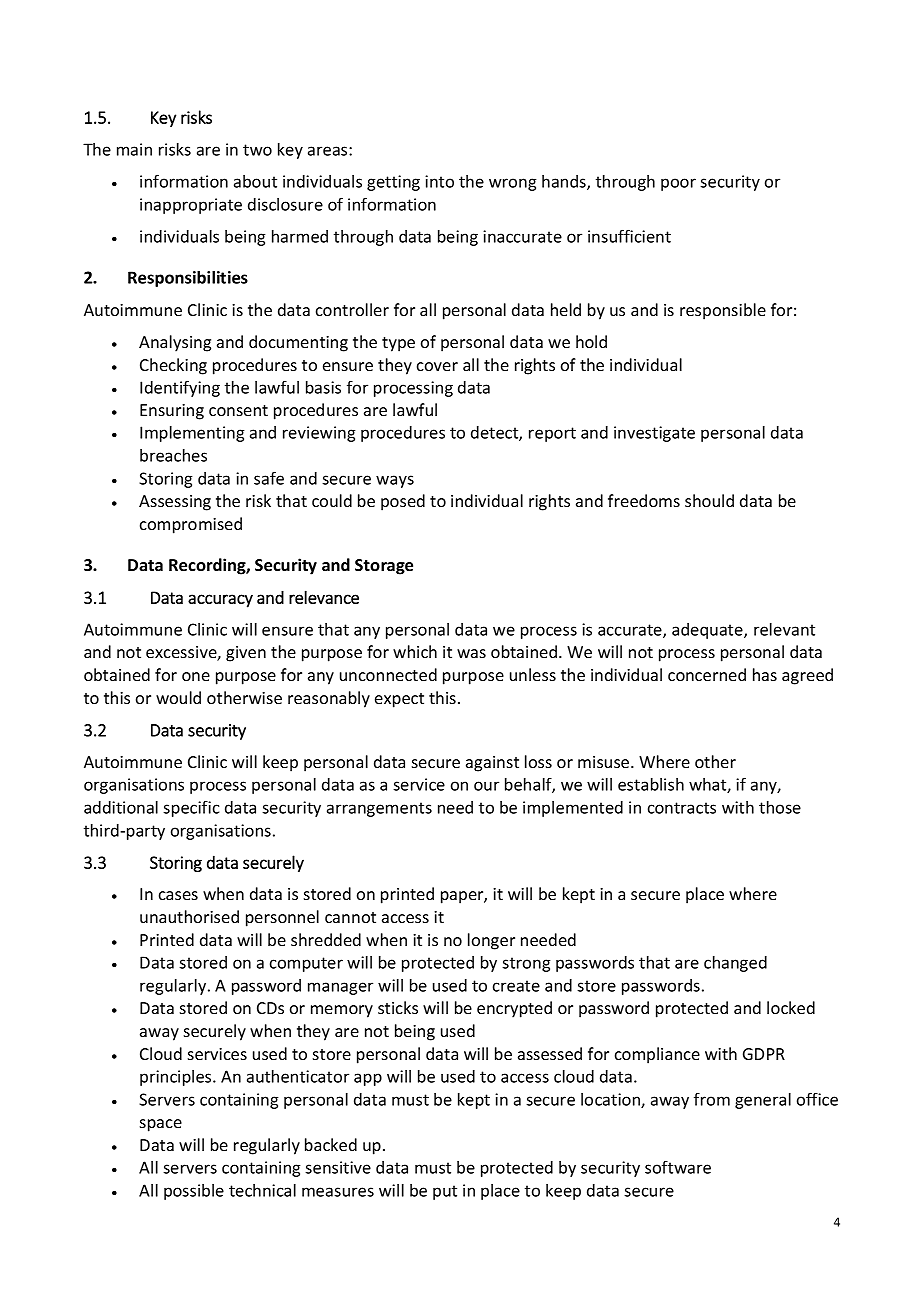 The width and height of the image is (924, 1308). Describe the element at coordinates (180, 388) in the image. I see `Identifying` at that location.
